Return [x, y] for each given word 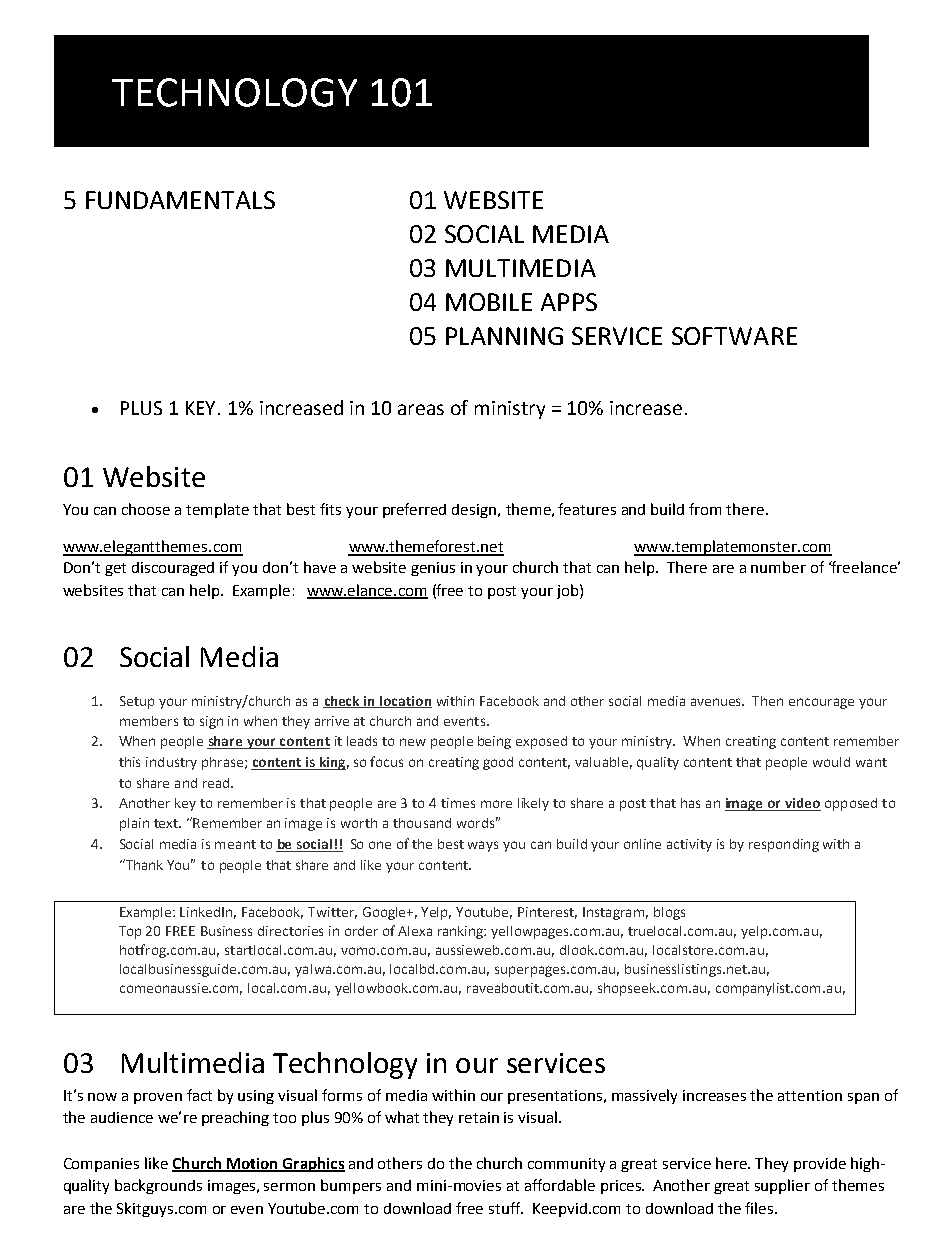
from [705, 509]
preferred [414, 510]
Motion [252, 1164]
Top [130, 932]
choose [146, 509]
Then [767, 701]
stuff [506, 1208]
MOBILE [489, 302]
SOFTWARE [734, 336]
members [149, 721]
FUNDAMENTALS [180, 200]
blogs [669, 913]
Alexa [415, 931]
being [494, 742]
